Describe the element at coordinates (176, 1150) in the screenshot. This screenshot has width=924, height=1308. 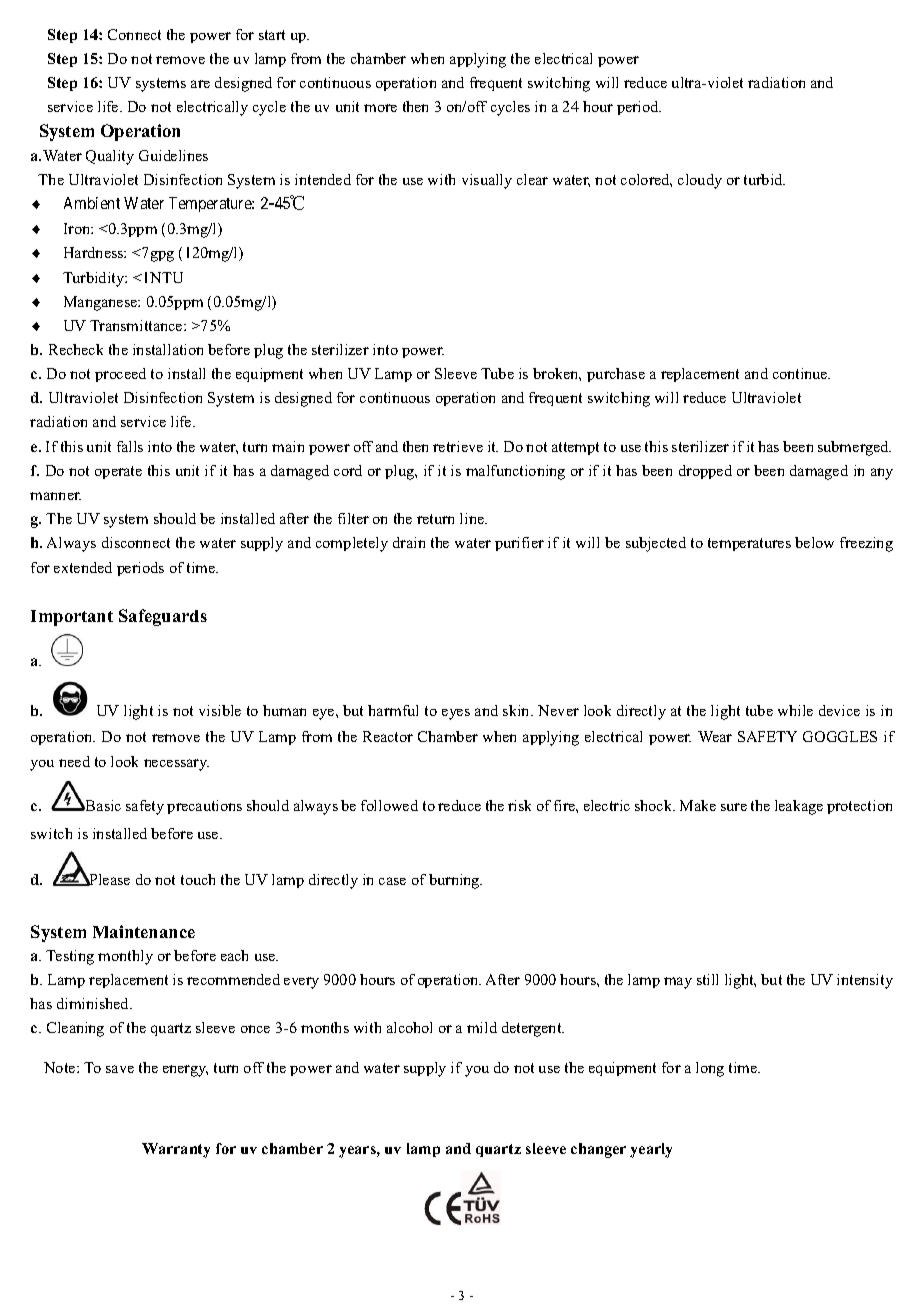
I see `Warranty` at that location.
